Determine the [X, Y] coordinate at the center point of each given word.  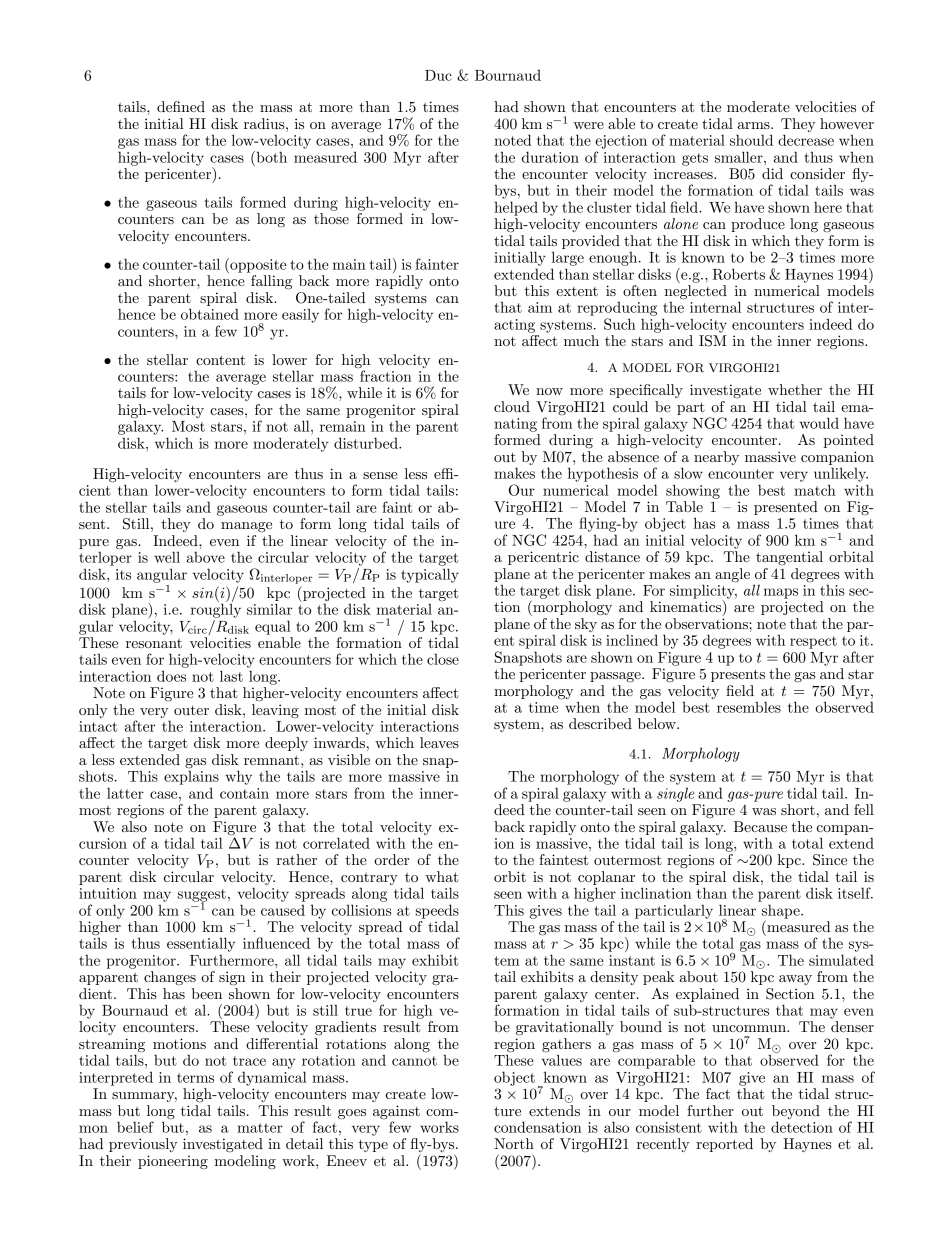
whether [795, 389]
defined [181, 106]
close [443, 659]
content [220, 360]
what [441, 876]
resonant [154, 643]
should [751, 140]
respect [813, 642]
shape [782, 912]
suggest [202, 896]
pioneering [173, 1162]
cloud [512, 406]
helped [516, 208]
